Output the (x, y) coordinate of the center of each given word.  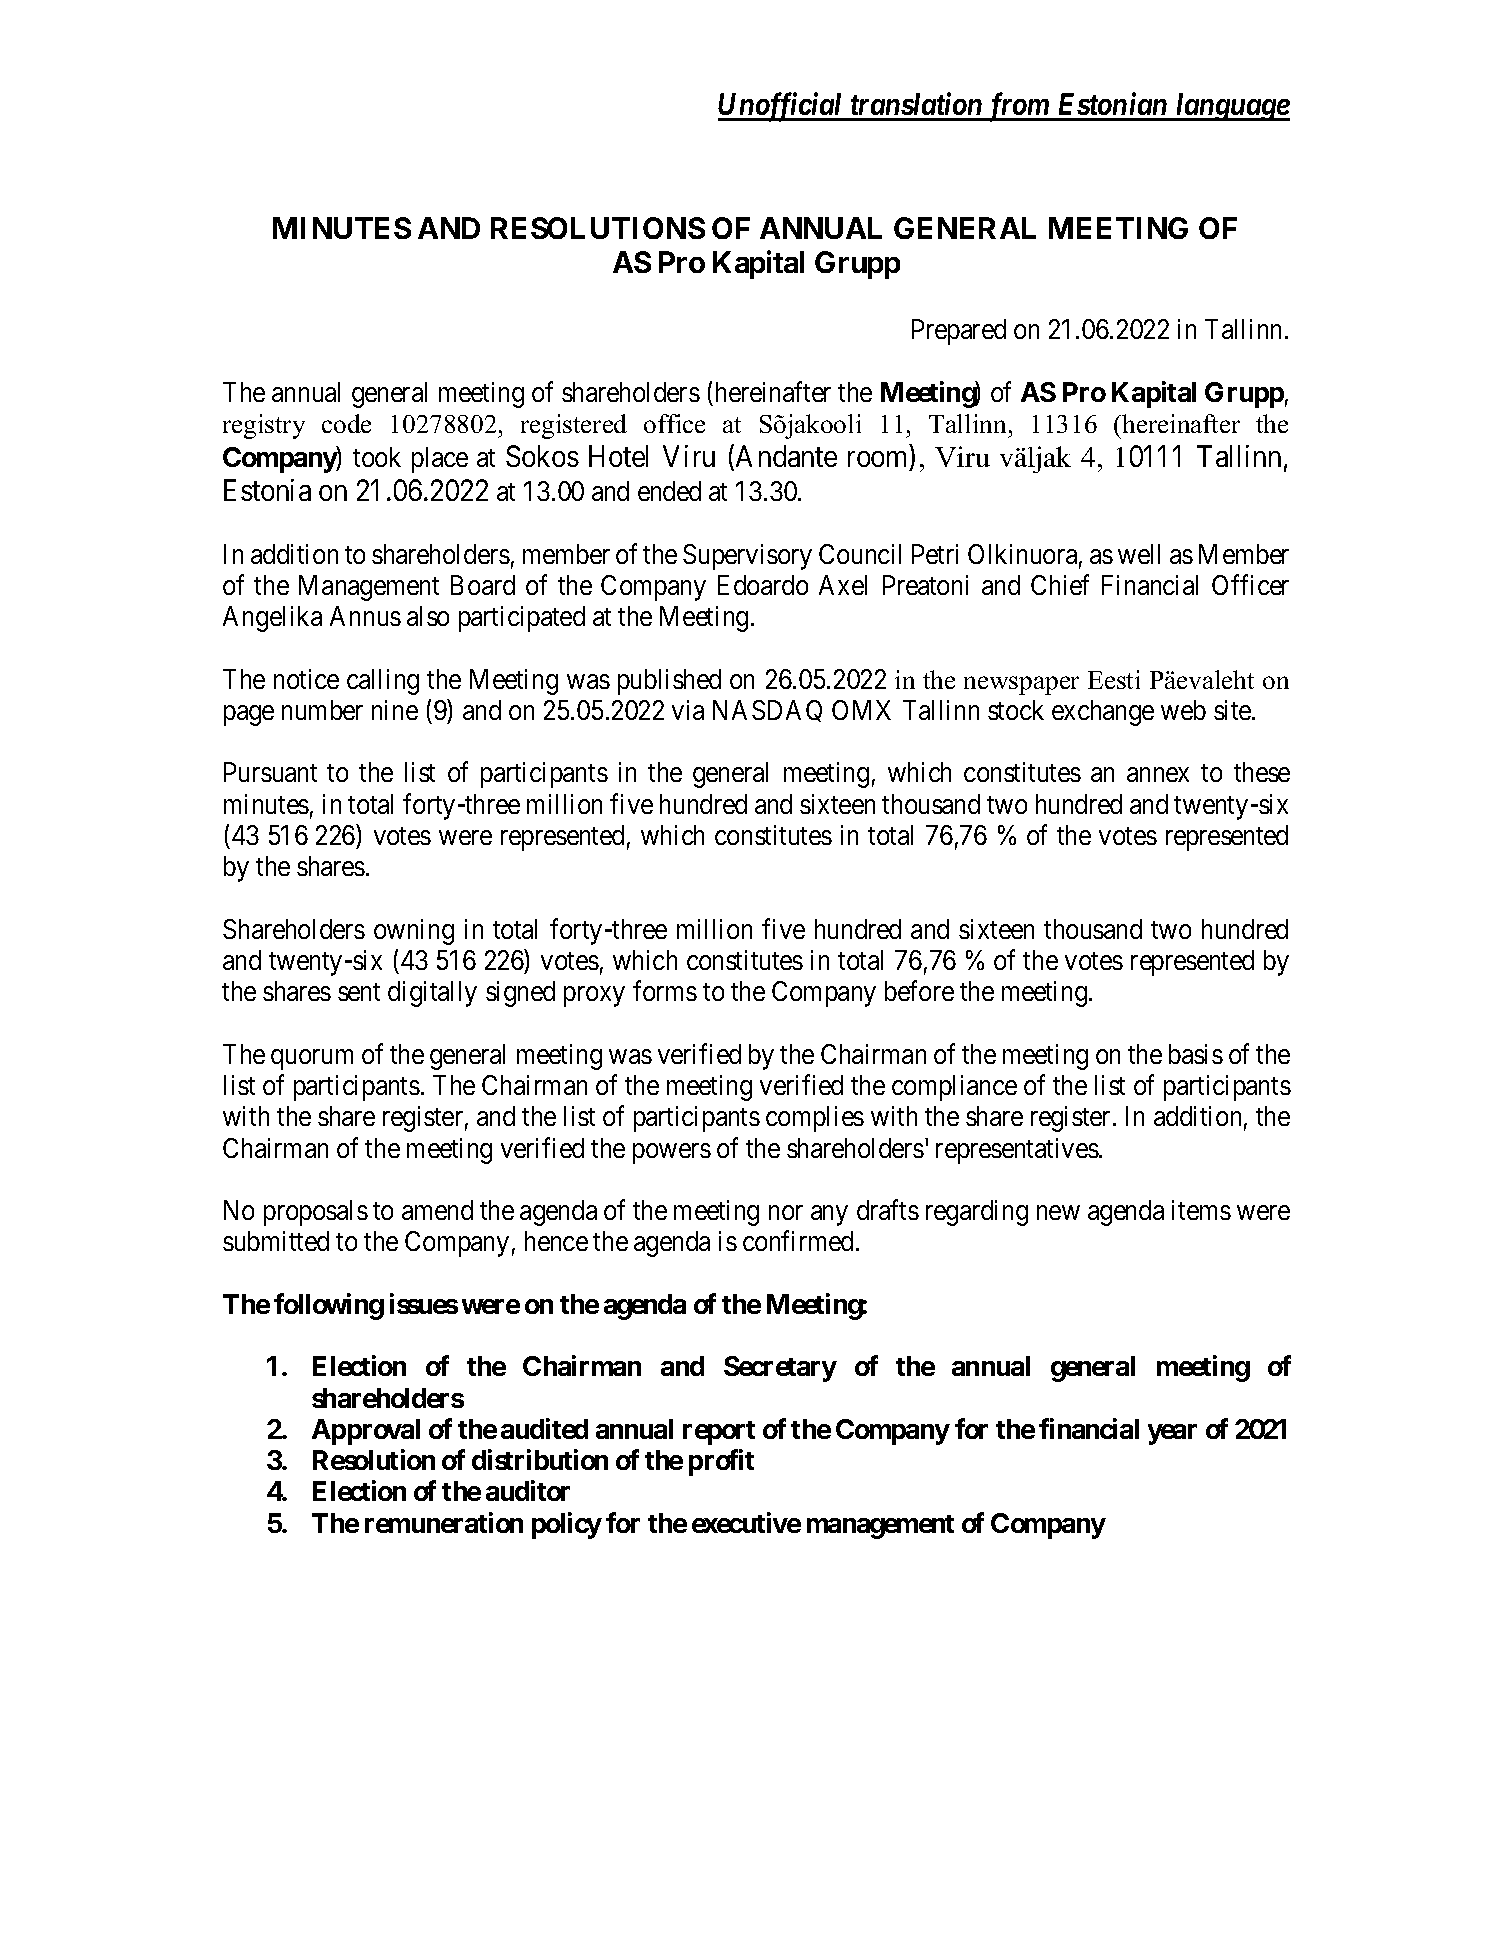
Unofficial (782, 107)
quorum (312, 1059)
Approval (366, 1432)
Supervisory (747, 557)
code (346, 423)
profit (721, 1462)
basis (1196, 1054)
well (1139, 554)
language (1232, 107)
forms (665, 991)
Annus (365, 616)
